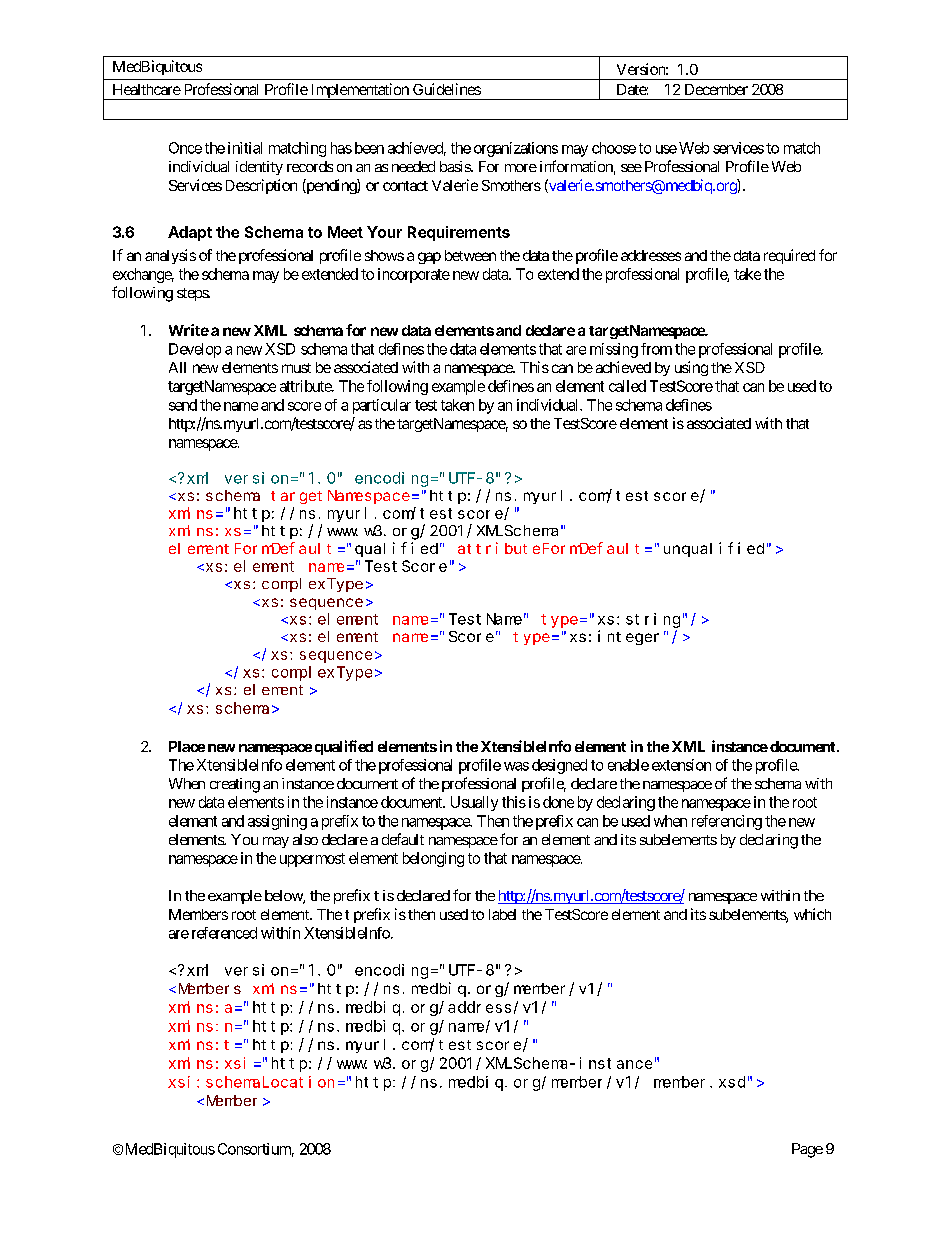 The height and width of the document is (1233, 952). What do you see at coordinates (716, 89) in the document?
I see `December` at bounding box center [716, 89].
